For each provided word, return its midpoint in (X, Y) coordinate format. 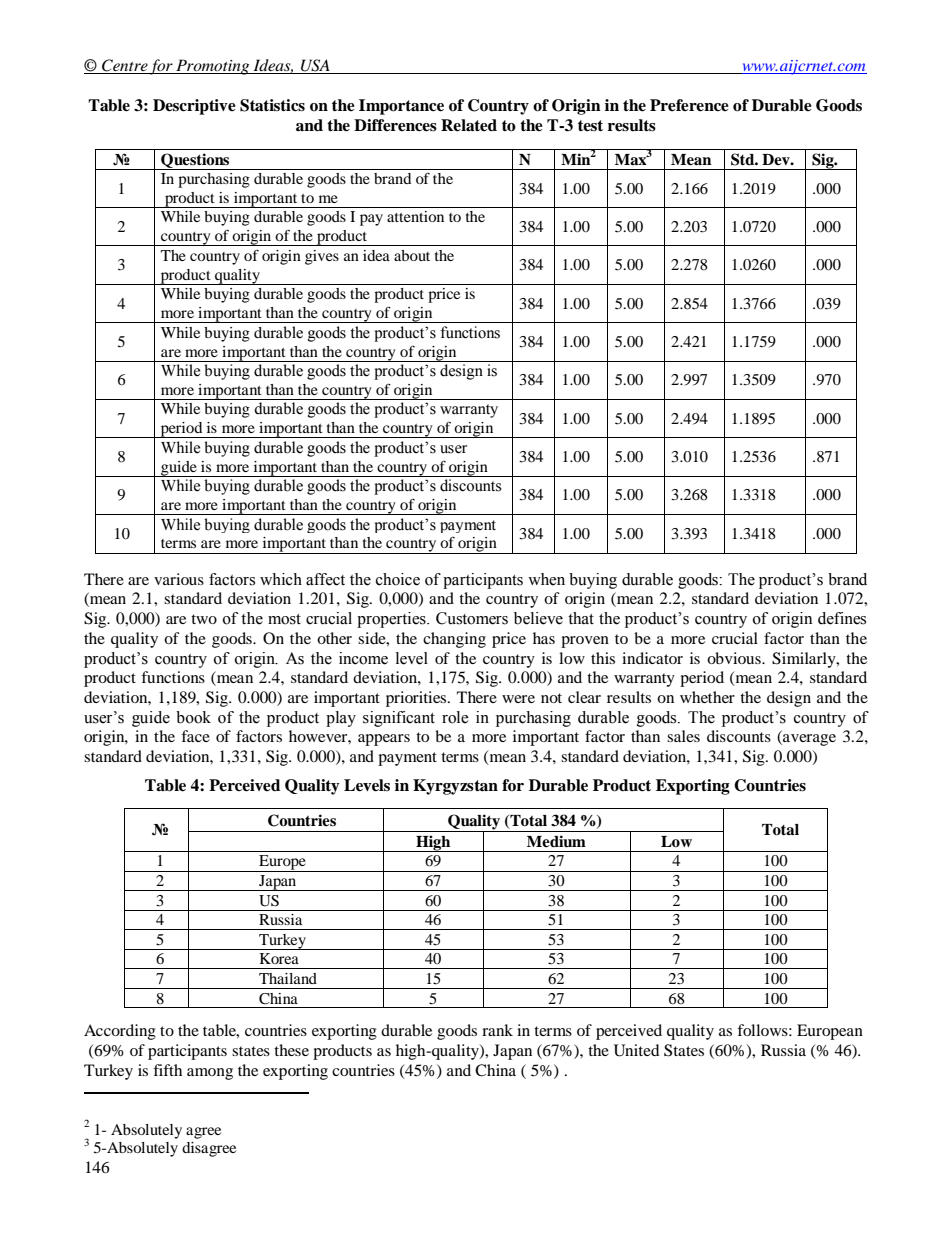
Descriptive (194, 107)
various (179, 579)
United (637, 1050)
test (590, 126)
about (412, 255)
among (210, 1074)
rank (497, 1030)
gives (322, 257)
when (546, 579)
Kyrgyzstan (455, 787)
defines (842, 618)
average (808, 740)
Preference (689, 105)
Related (469, 125)
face (195, 736)
